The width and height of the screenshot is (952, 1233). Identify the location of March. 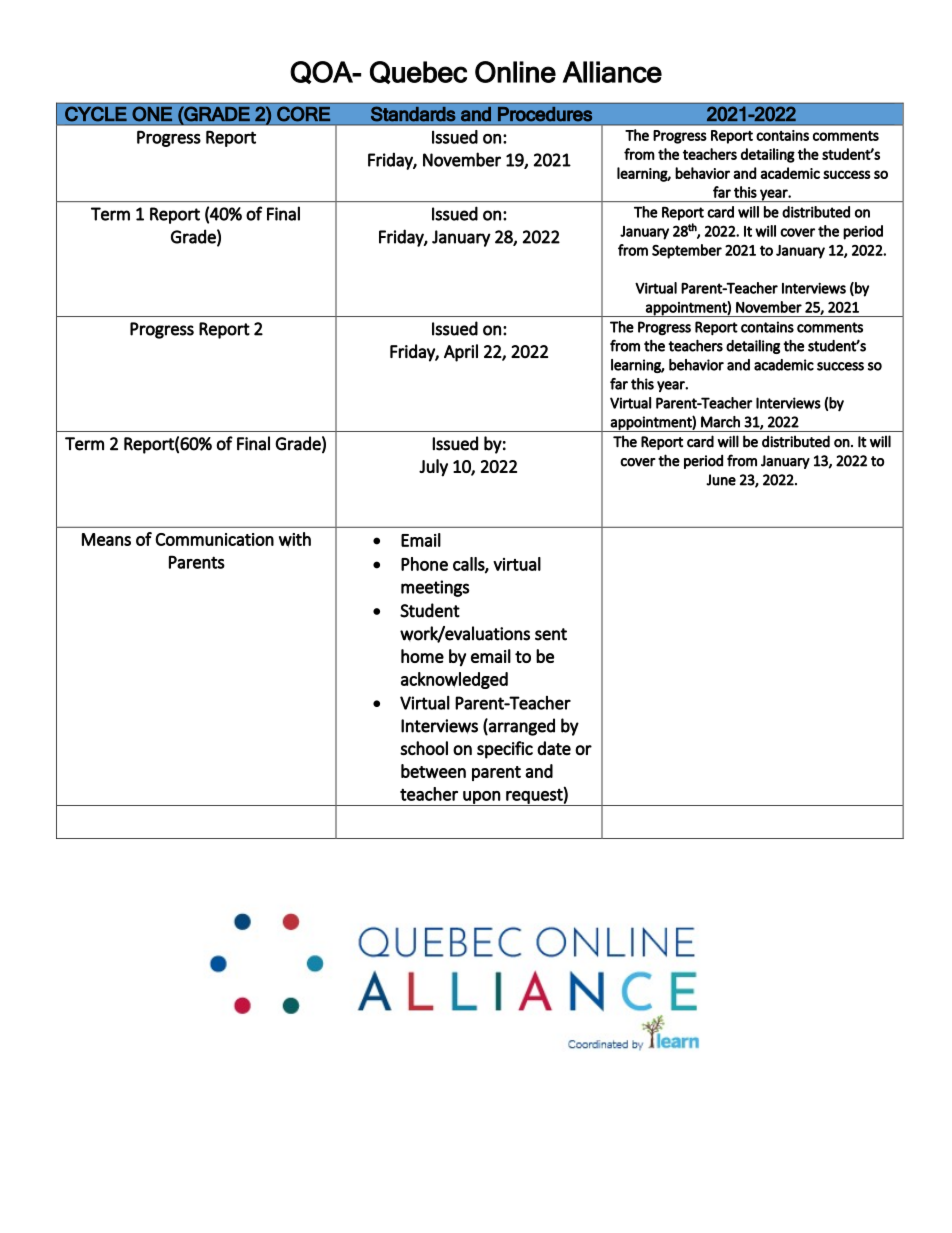
(720, 422).
